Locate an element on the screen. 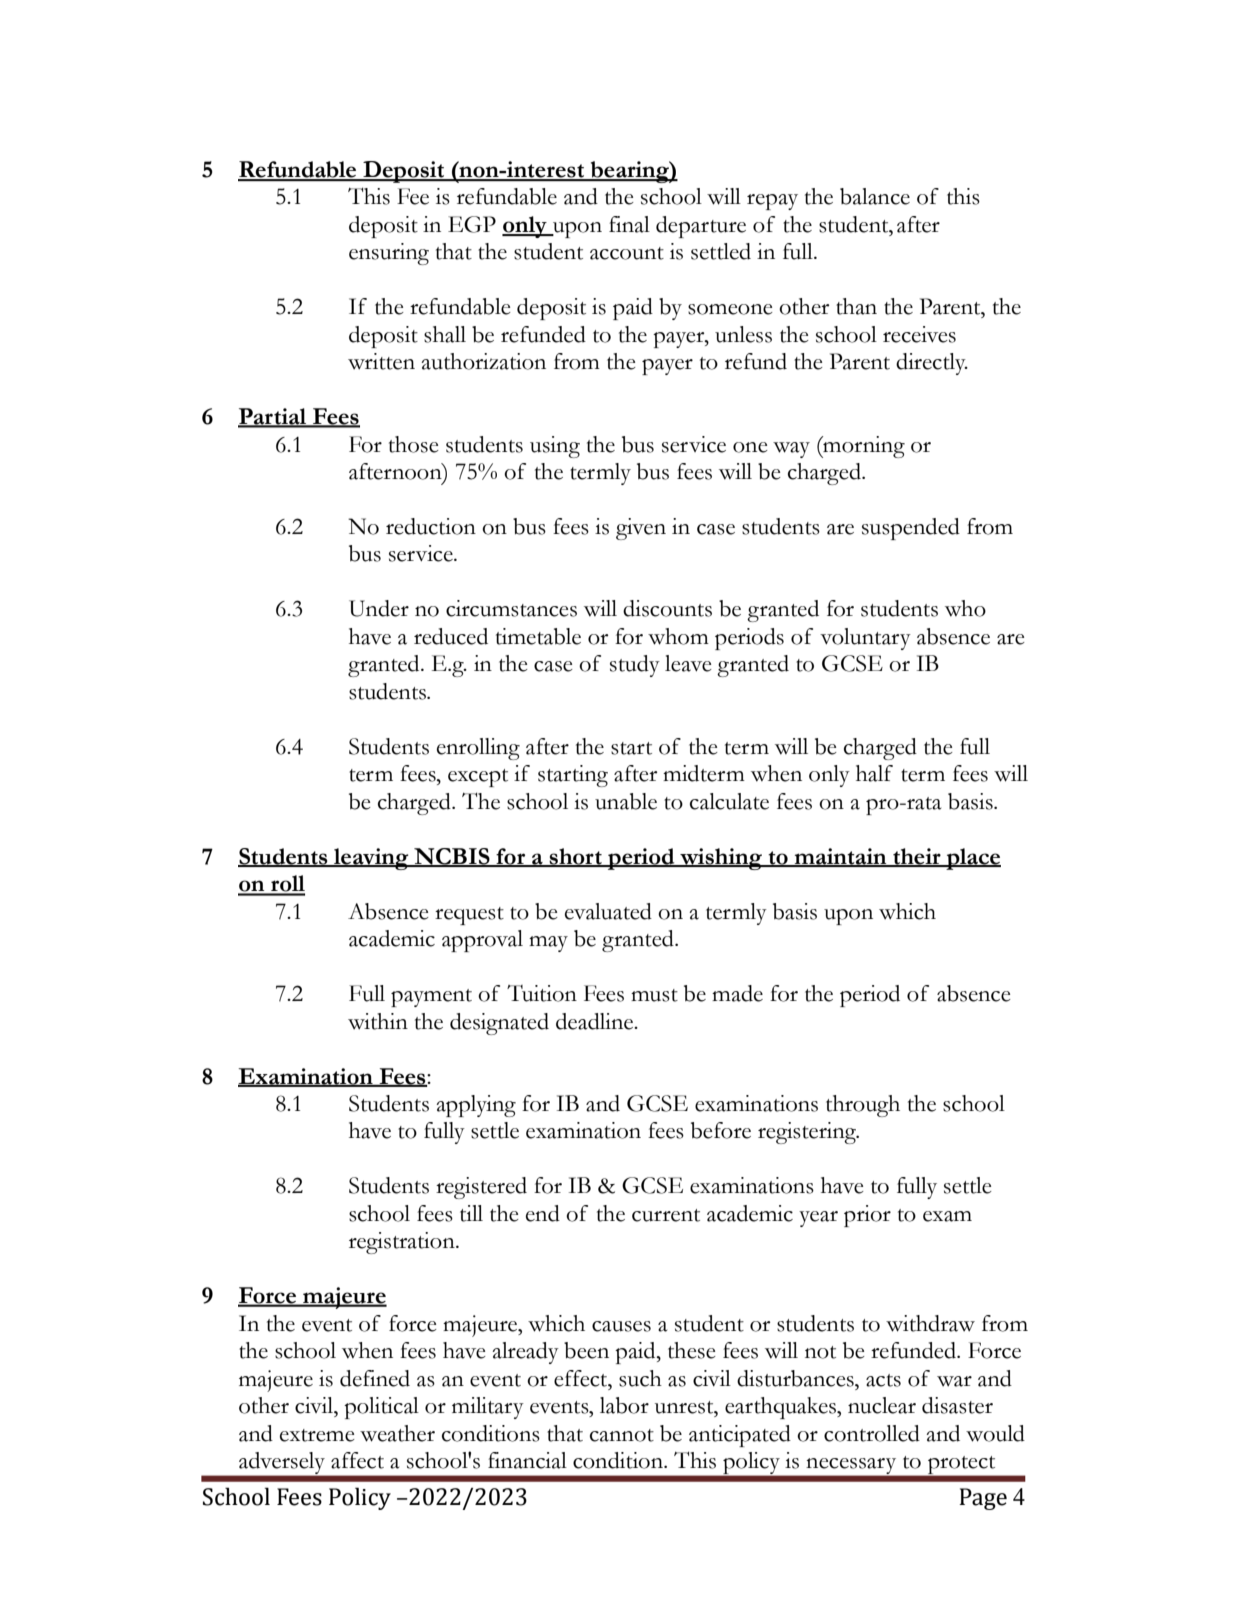  half is located at coordinates (874, 773).
